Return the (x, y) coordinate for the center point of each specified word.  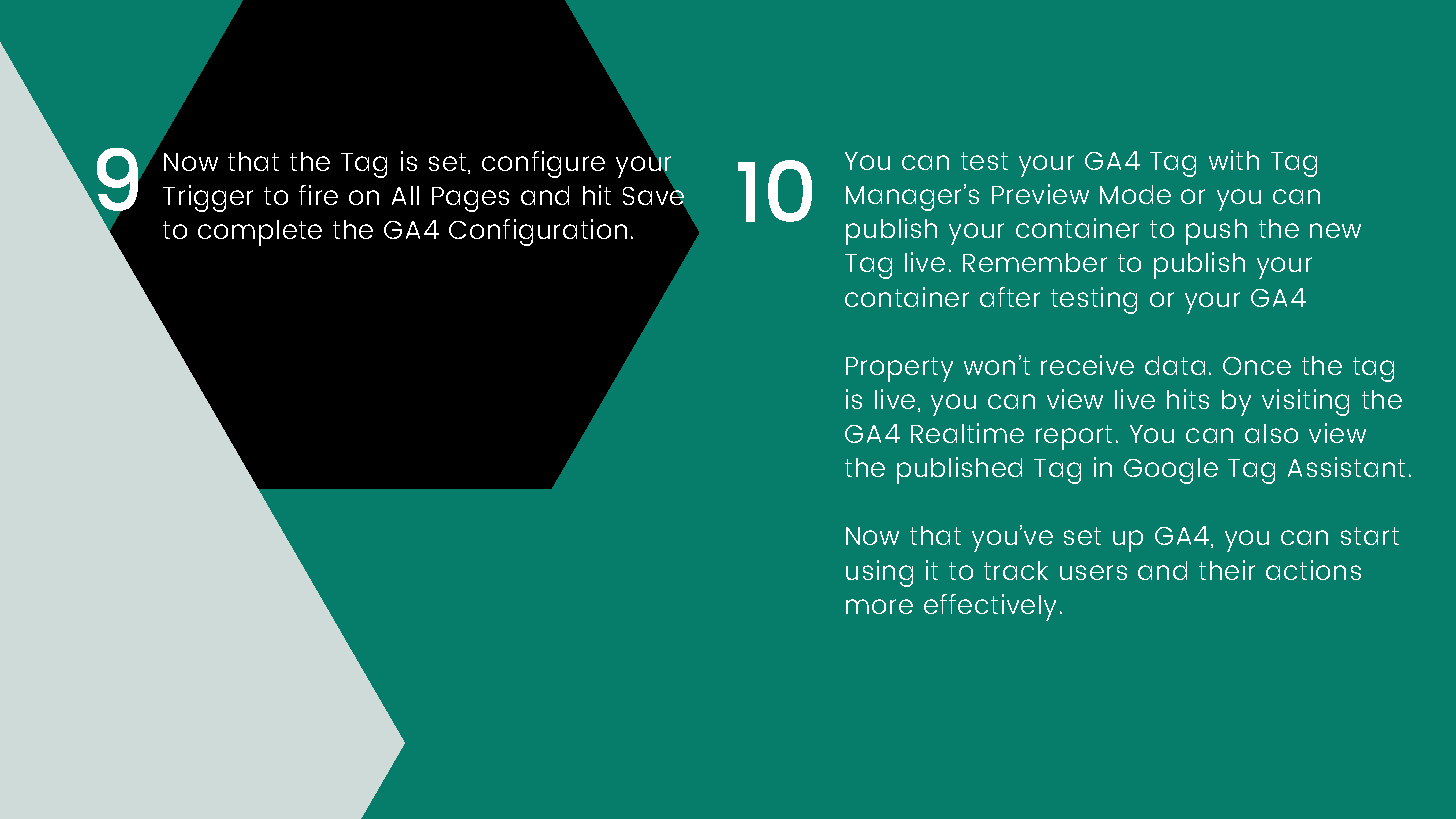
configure (543, 164)
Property (899, 369)
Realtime (967, 433)
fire (318, 195)
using (879, 573)
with (1234, 160)
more (879, 606)
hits (1188, 399)
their (1227, 570)
